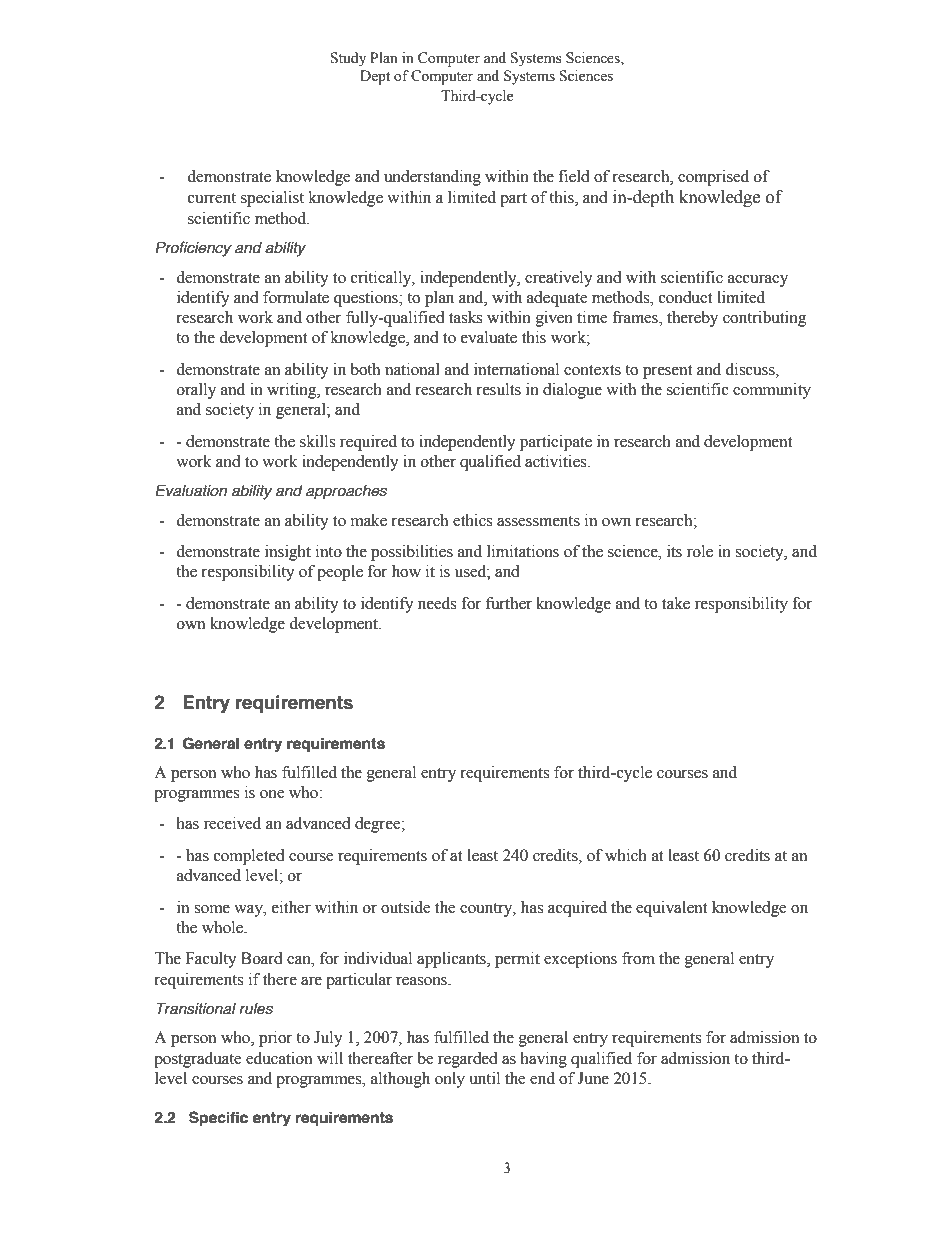 Image resolution: width=952 pixels, height=1233 pixels. Describe the element at coordinates (671, 909) in the page. I see `equivalent` at that location.
